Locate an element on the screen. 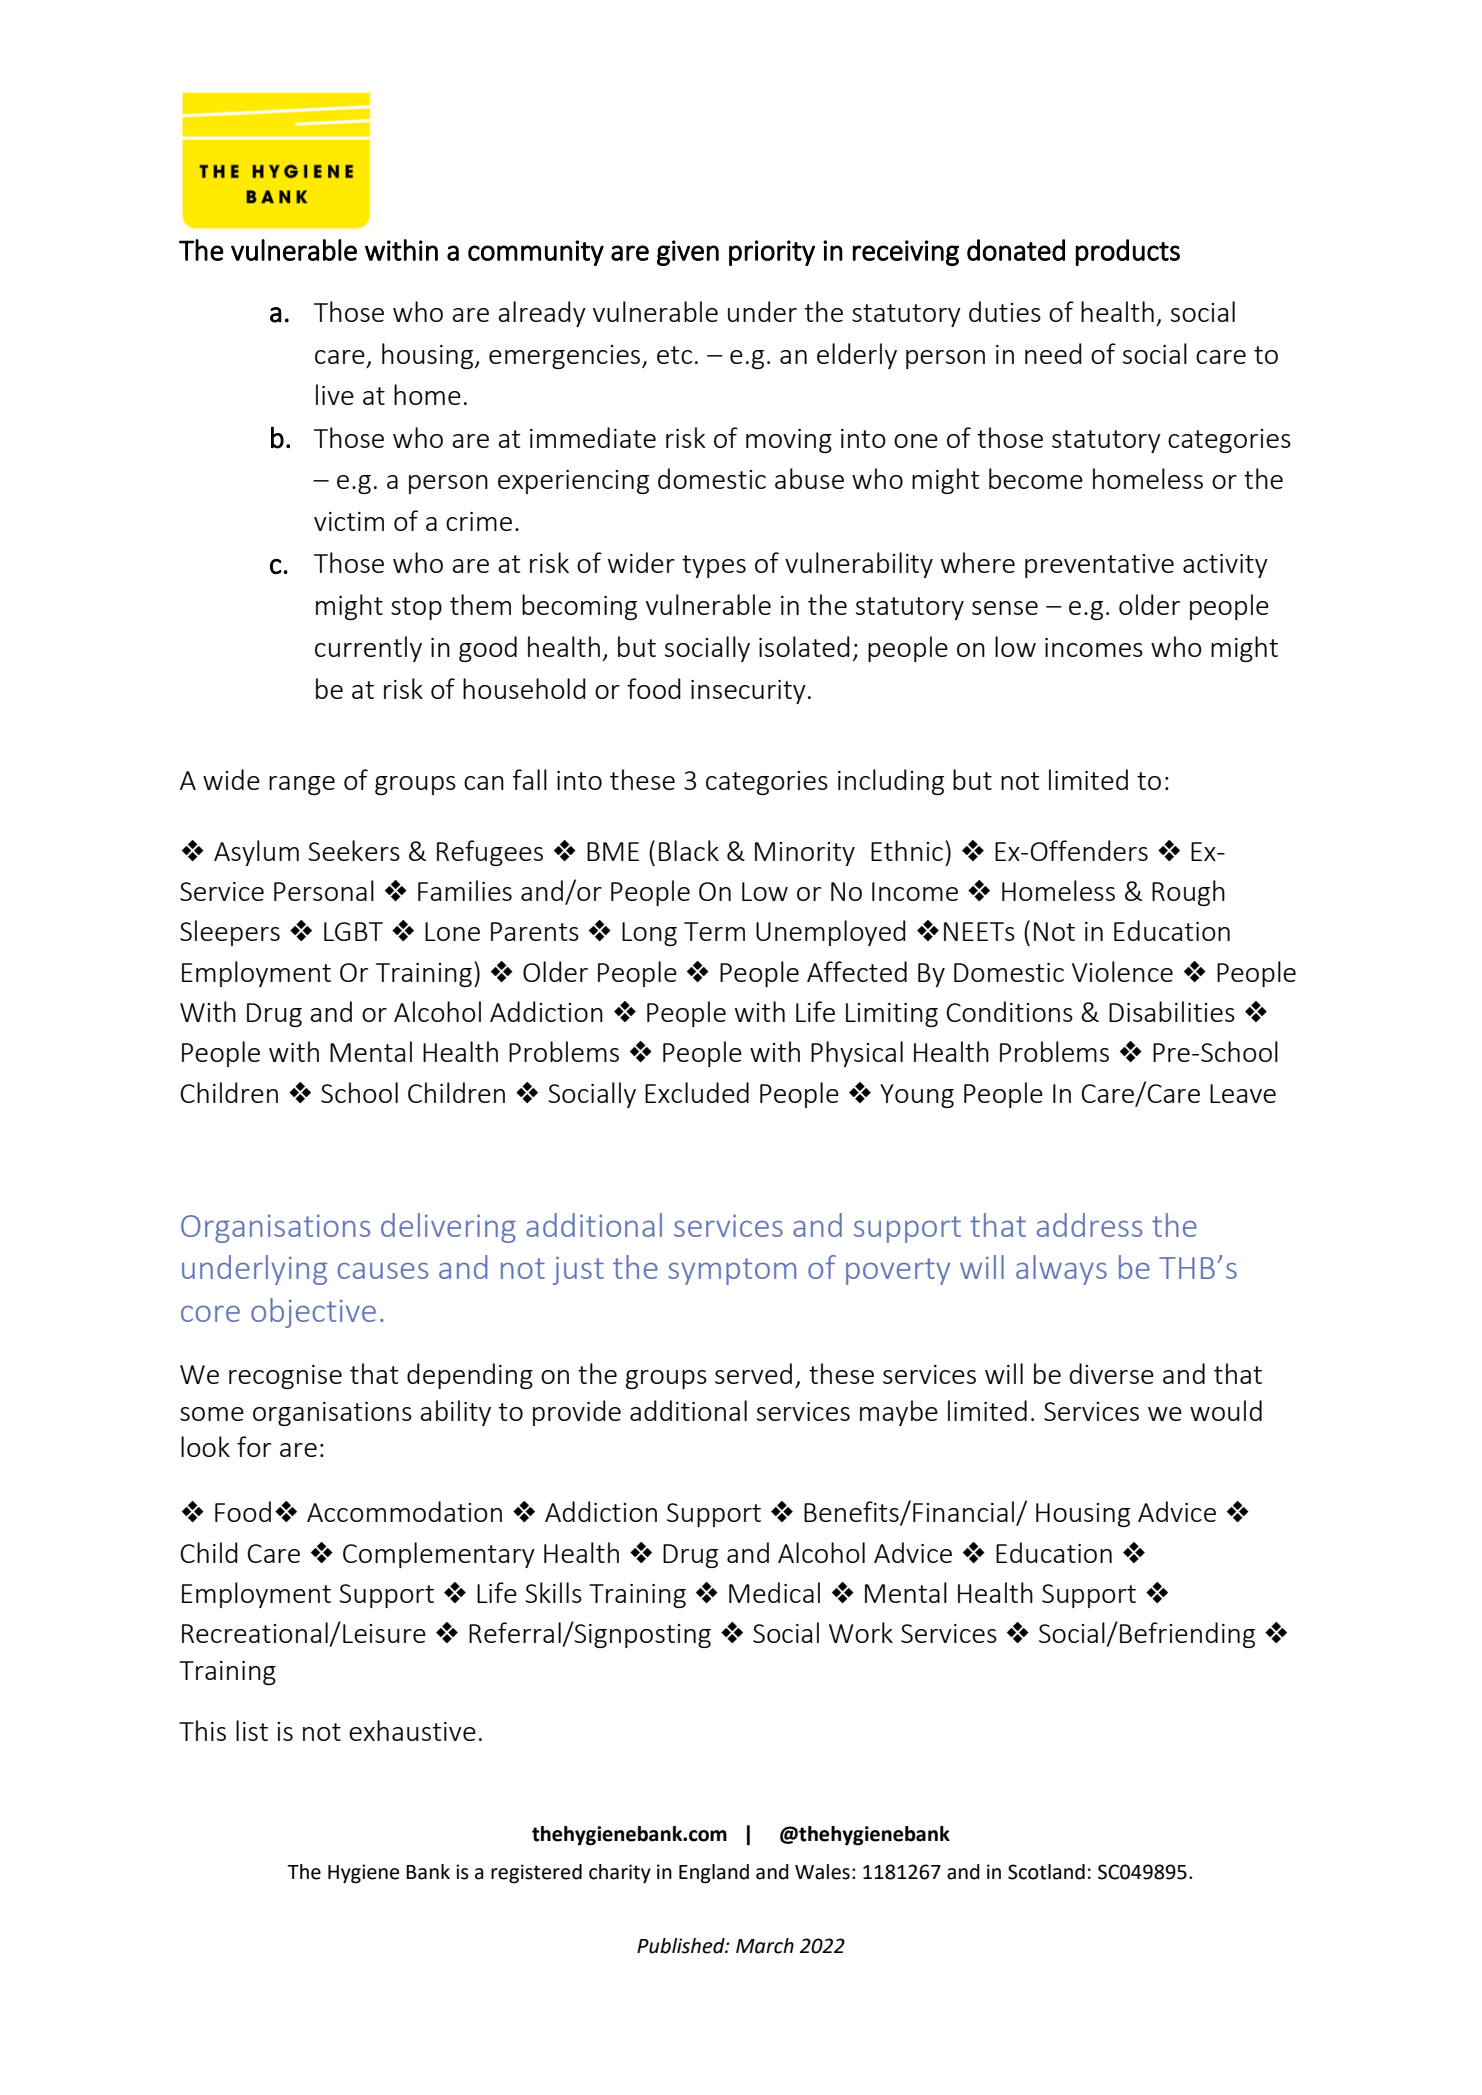 The height and width of the screenshot is (2095, 1482). already is located at coordinates (542, 314).
